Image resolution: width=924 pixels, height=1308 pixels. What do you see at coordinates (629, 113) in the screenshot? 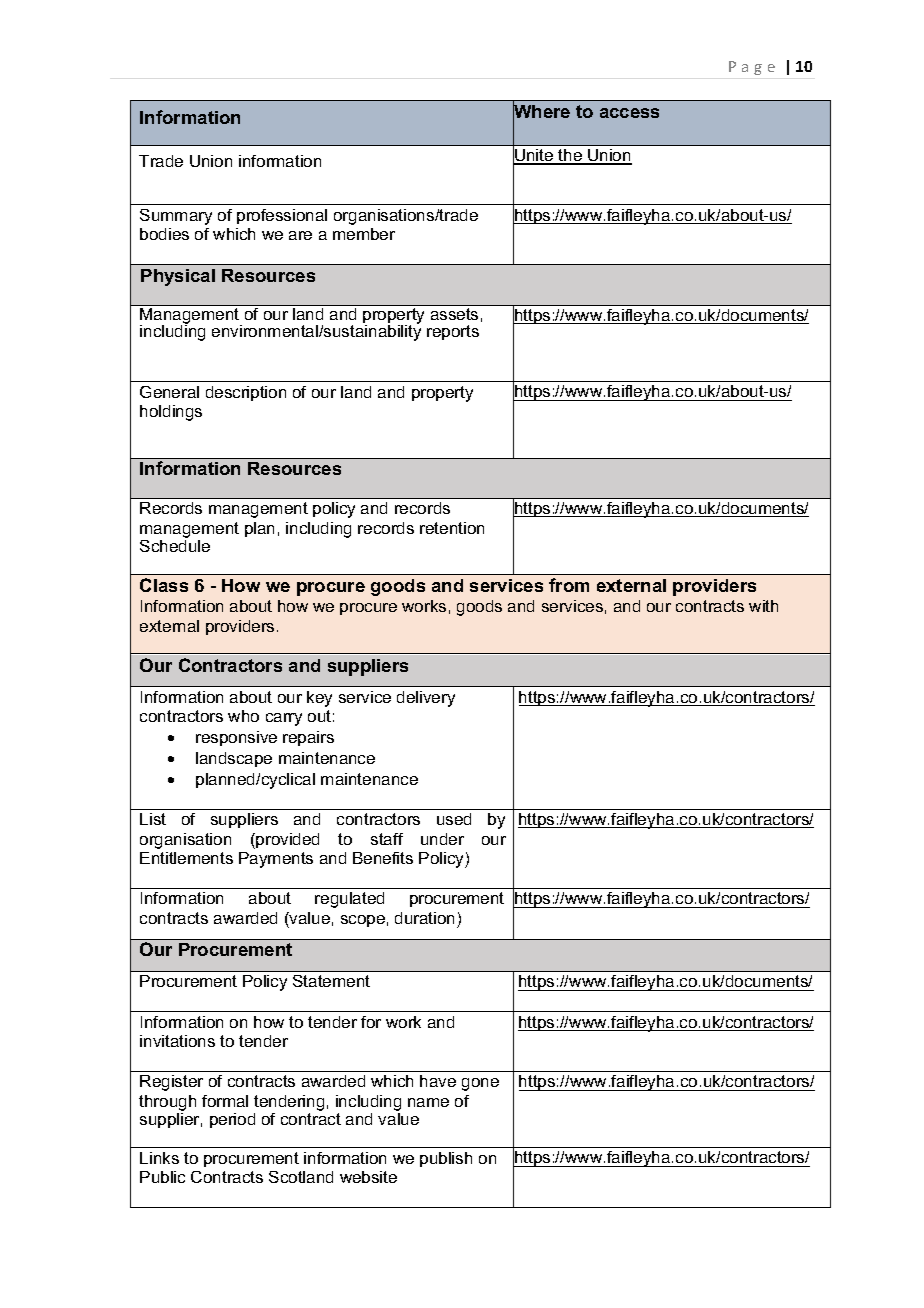
I see `access` at bounding box center [629, 113].
